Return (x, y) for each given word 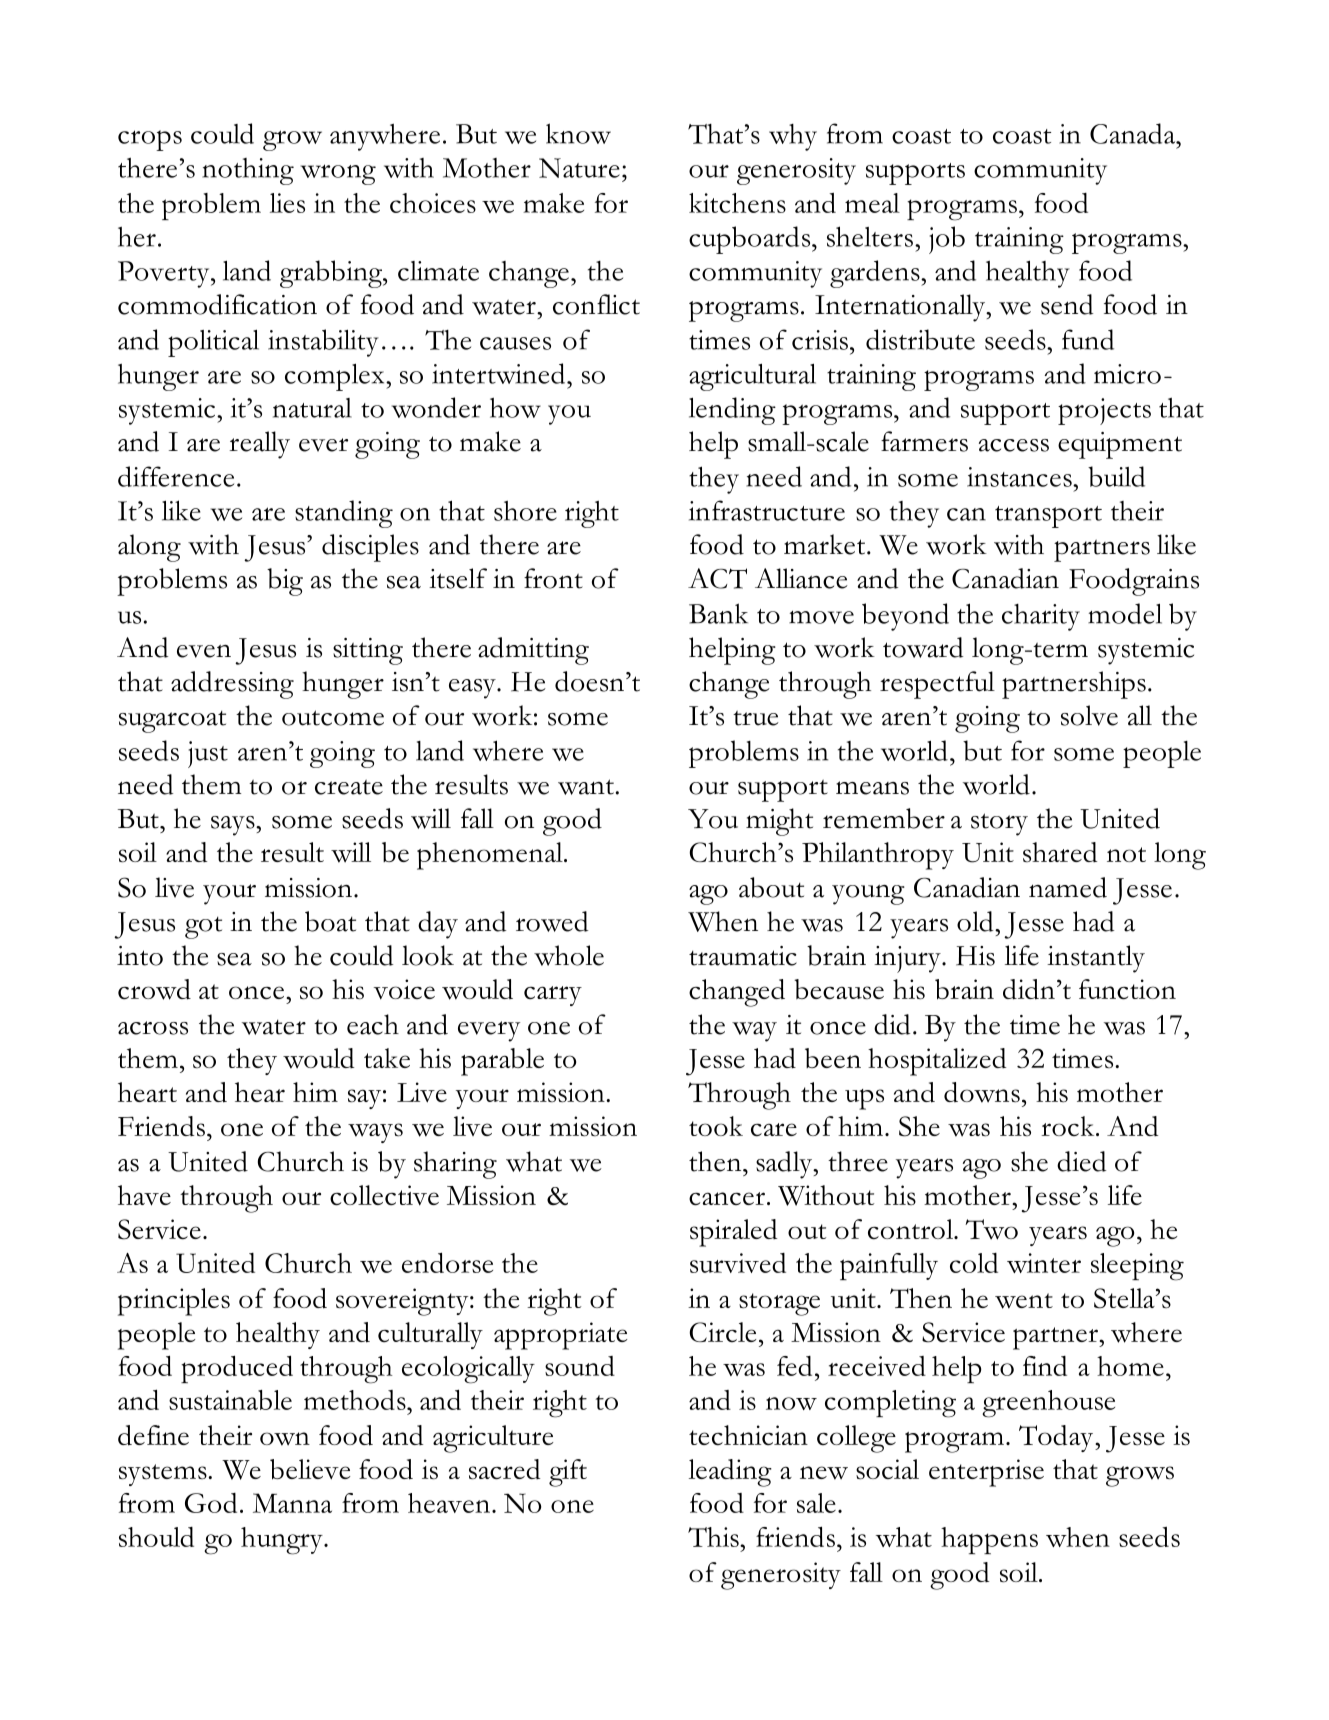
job (947, 240)
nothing (248, 171)
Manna (292, 1503)
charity (1041, 617)
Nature (579, 168)
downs (982, 1092)
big (285, 582)
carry (553, 996)
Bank (718, 613)
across (153, 1028)
